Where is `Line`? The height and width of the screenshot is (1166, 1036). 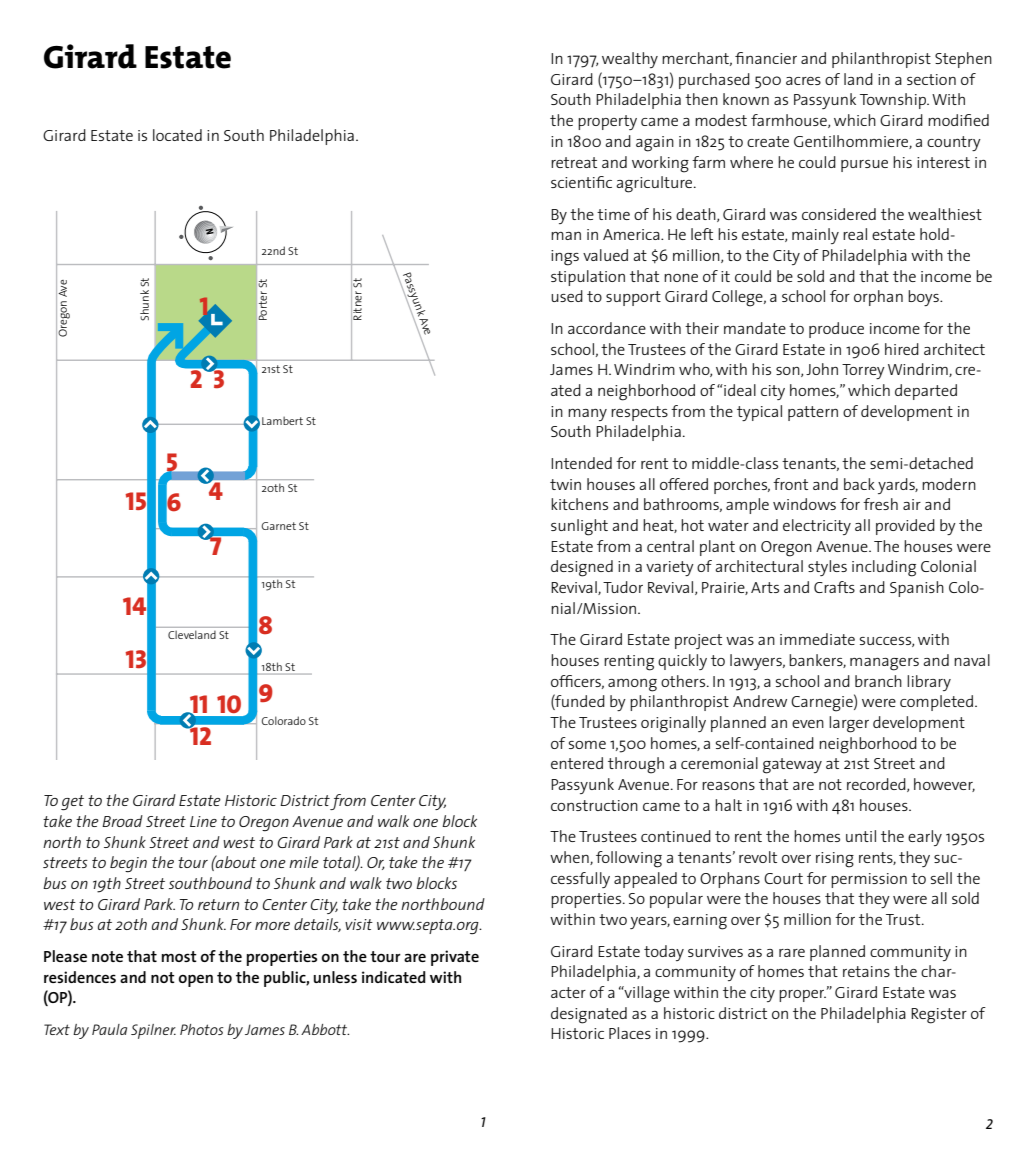
Line is located at coordinates (203, 821).
